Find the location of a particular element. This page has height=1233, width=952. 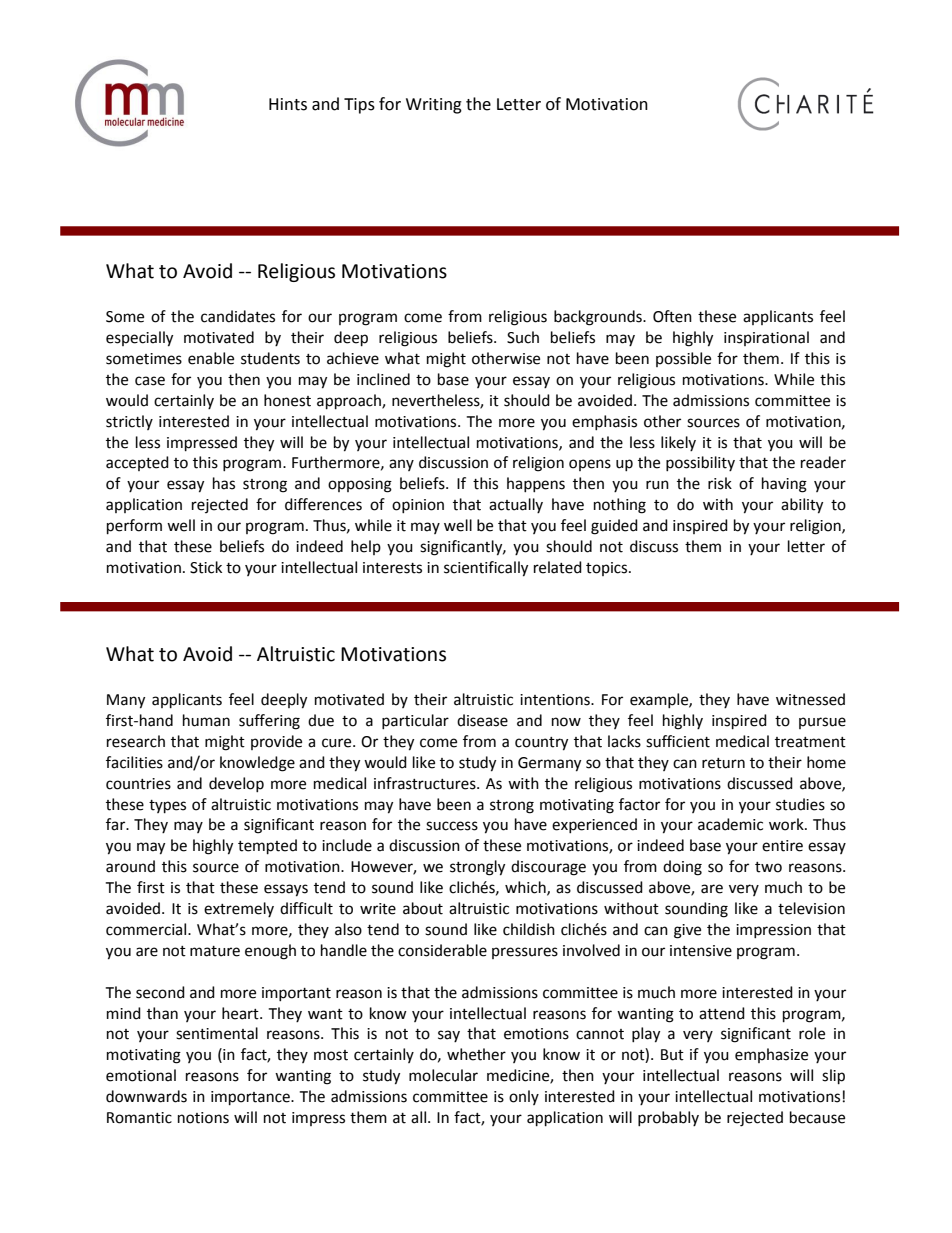

inspirational is located at coordinates (766, 338).
